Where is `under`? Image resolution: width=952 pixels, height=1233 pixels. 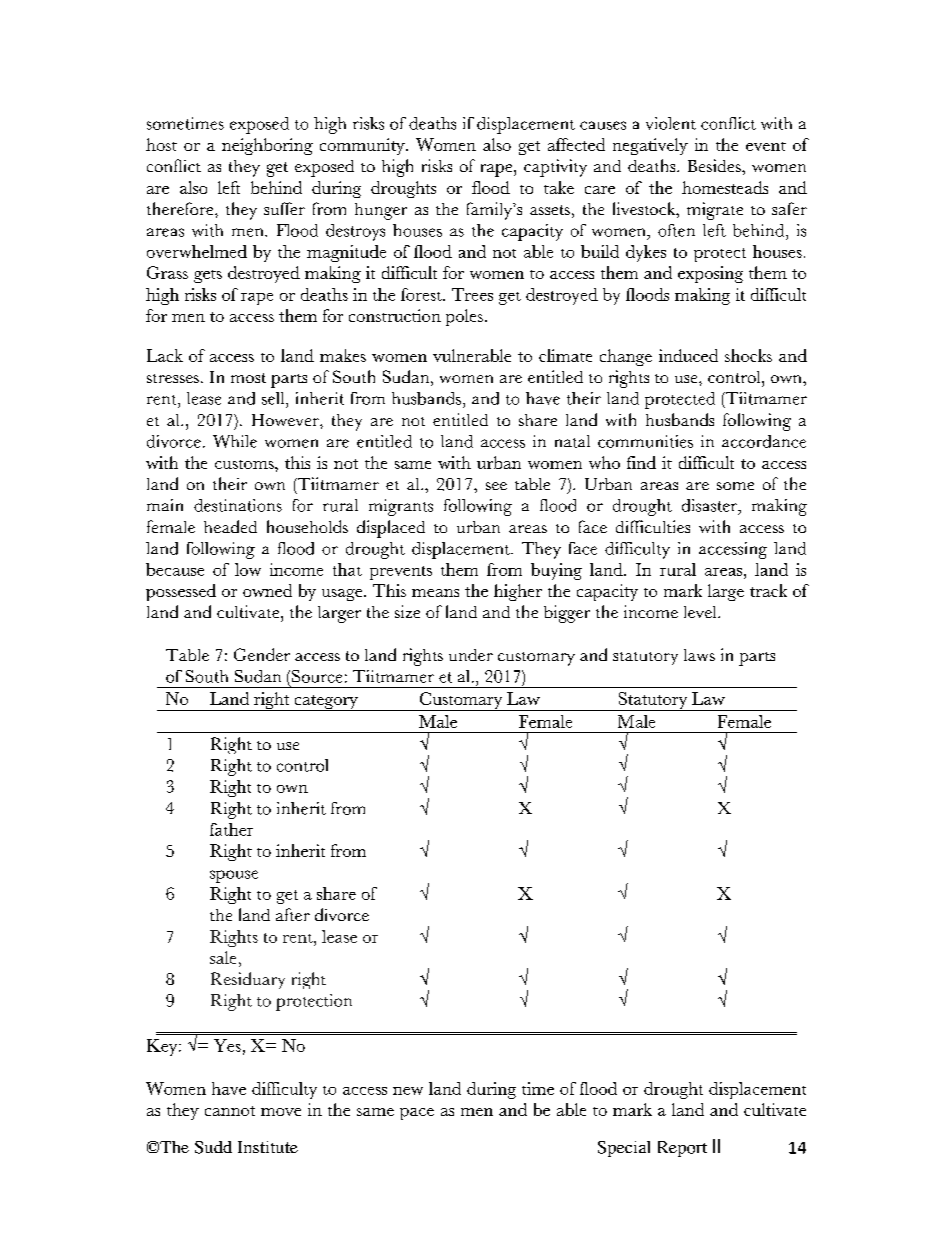
under is located at coordinates (471, 655).
